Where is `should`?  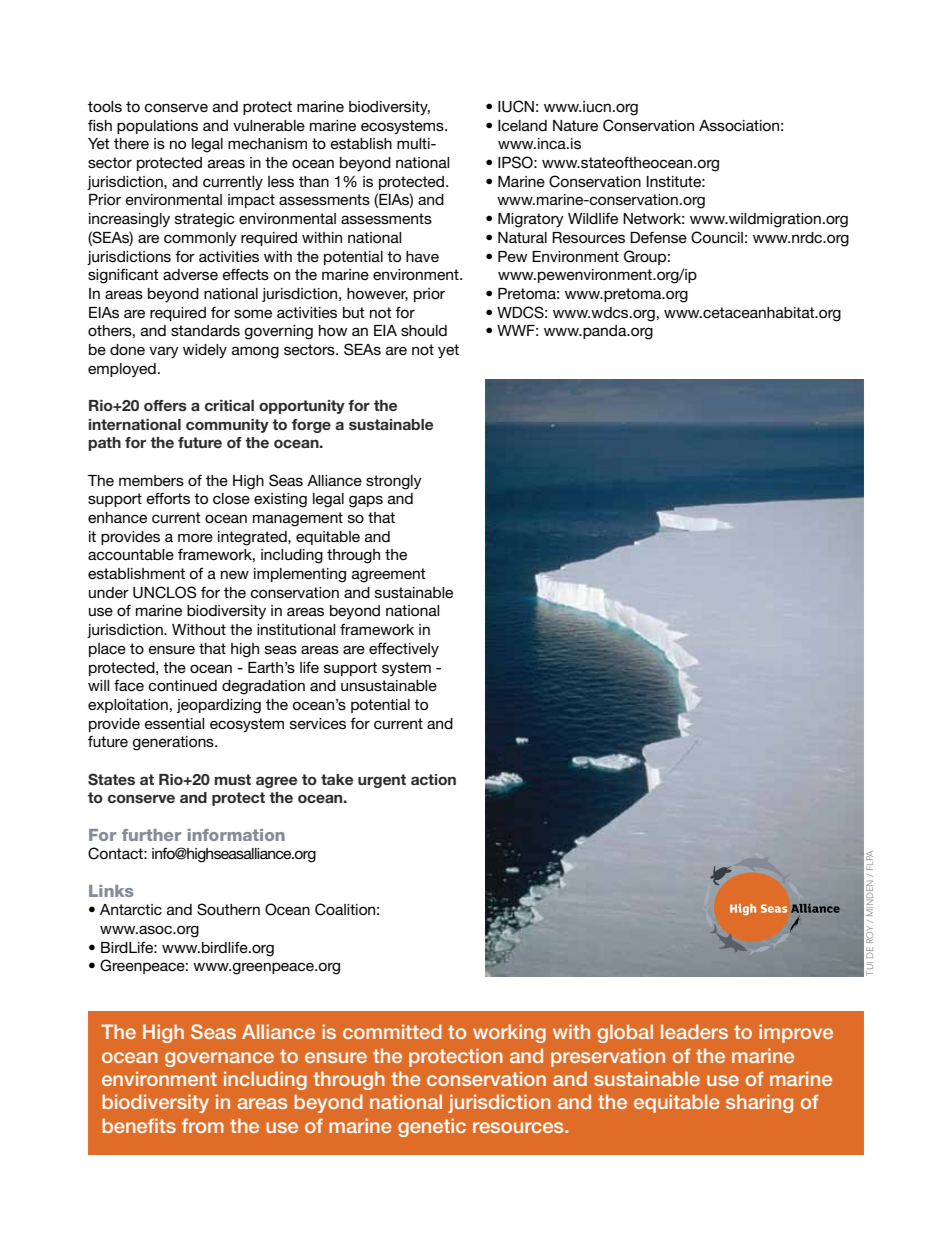
should is located at coordinates (424, 330).
